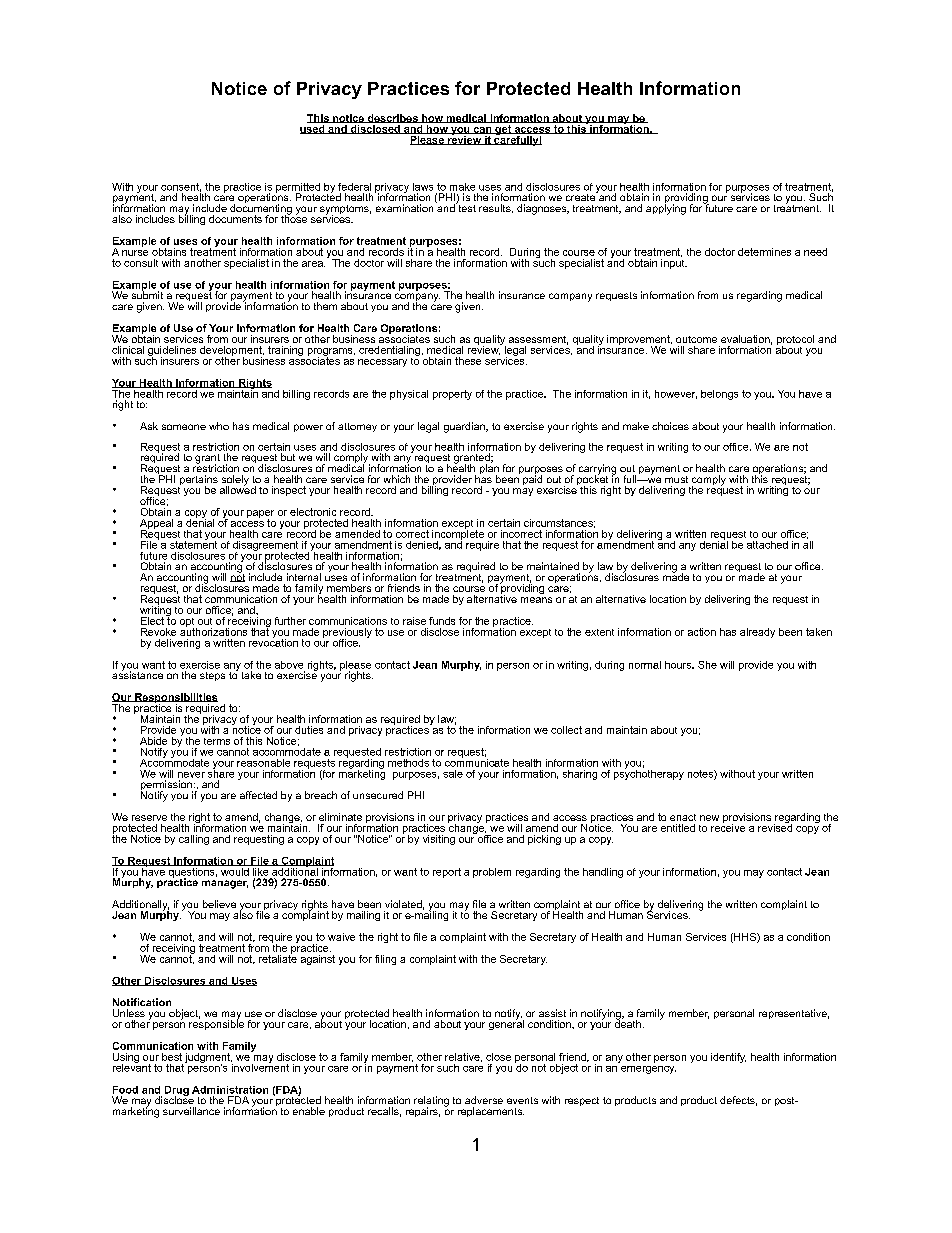 This document has height=1233, width=952. What do you see at coordinates (439, 840) in the document?
I see `visiting` at bounding box center [439, 840].
